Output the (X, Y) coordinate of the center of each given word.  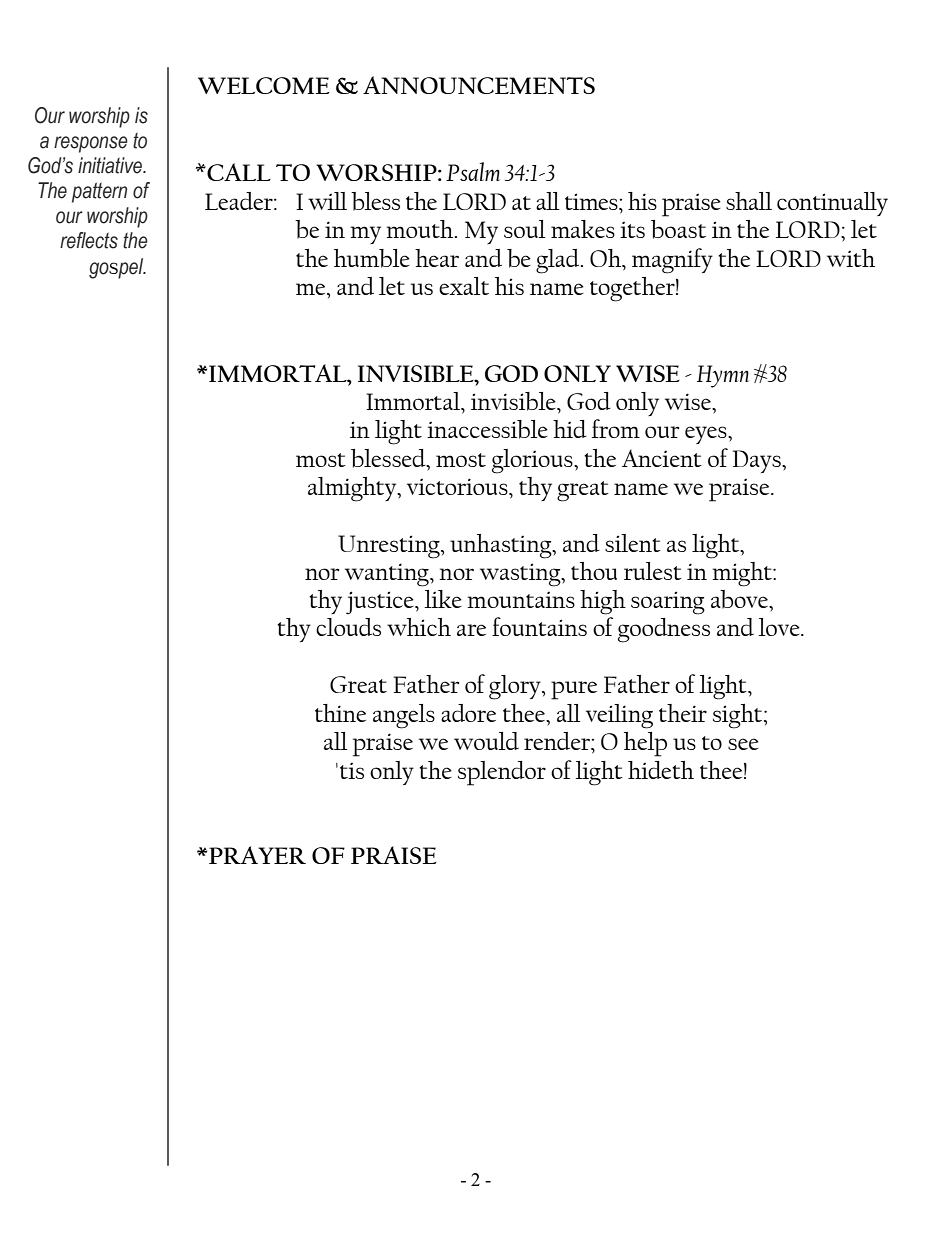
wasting (521, 575)
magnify (672, 261)
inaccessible (487, 429)
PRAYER (257, 855)
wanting (388, 575)
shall (749, 201)
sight (739, 716)
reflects (89, 240)
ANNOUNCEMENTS (479, 85)
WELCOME (264, 85)
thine (340, 713)
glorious (533, 461)
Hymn (723, 376)
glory (516, 687)
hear (437, 258)
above (740, 599)
